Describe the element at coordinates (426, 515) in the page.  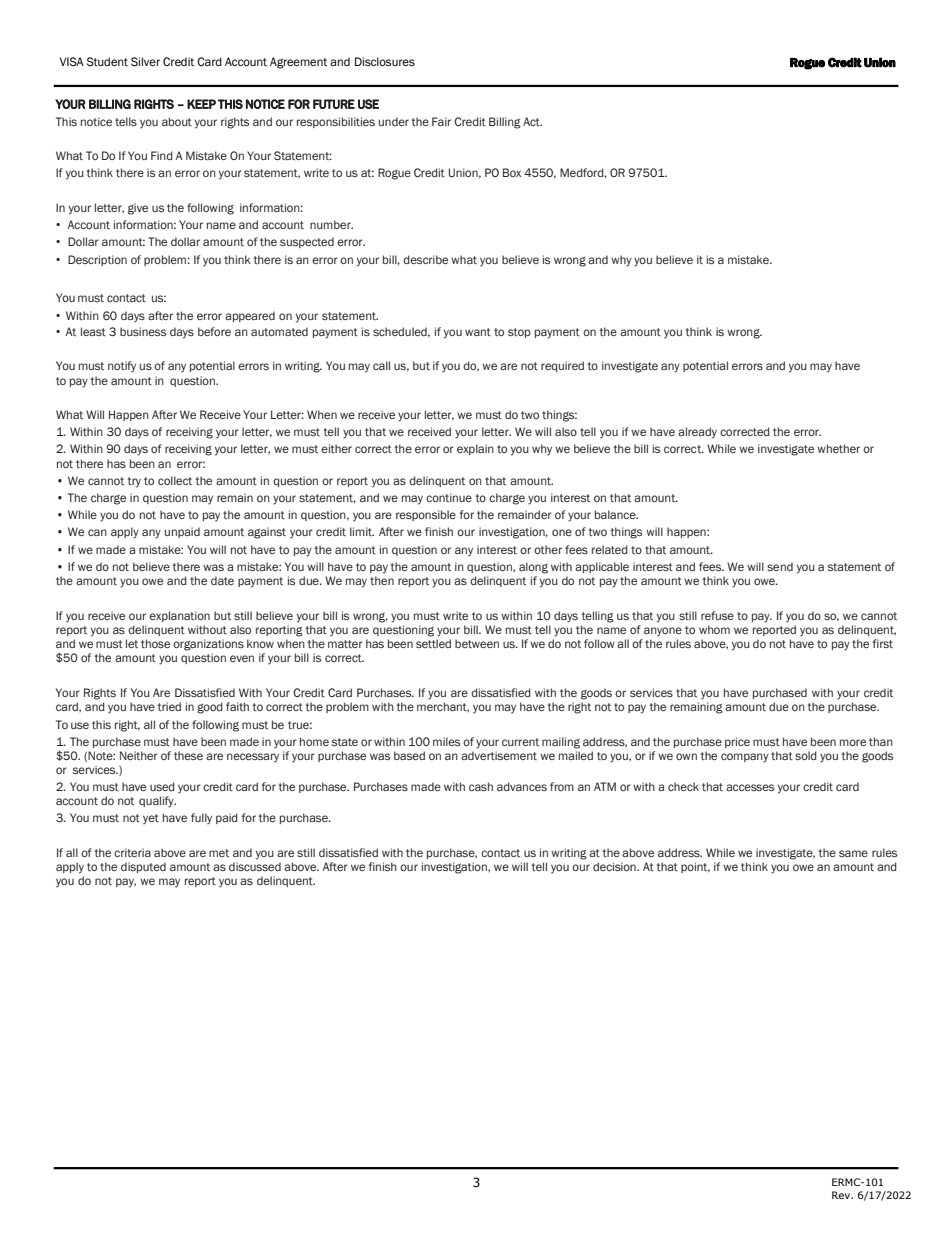
I see `responsible` at that location.
